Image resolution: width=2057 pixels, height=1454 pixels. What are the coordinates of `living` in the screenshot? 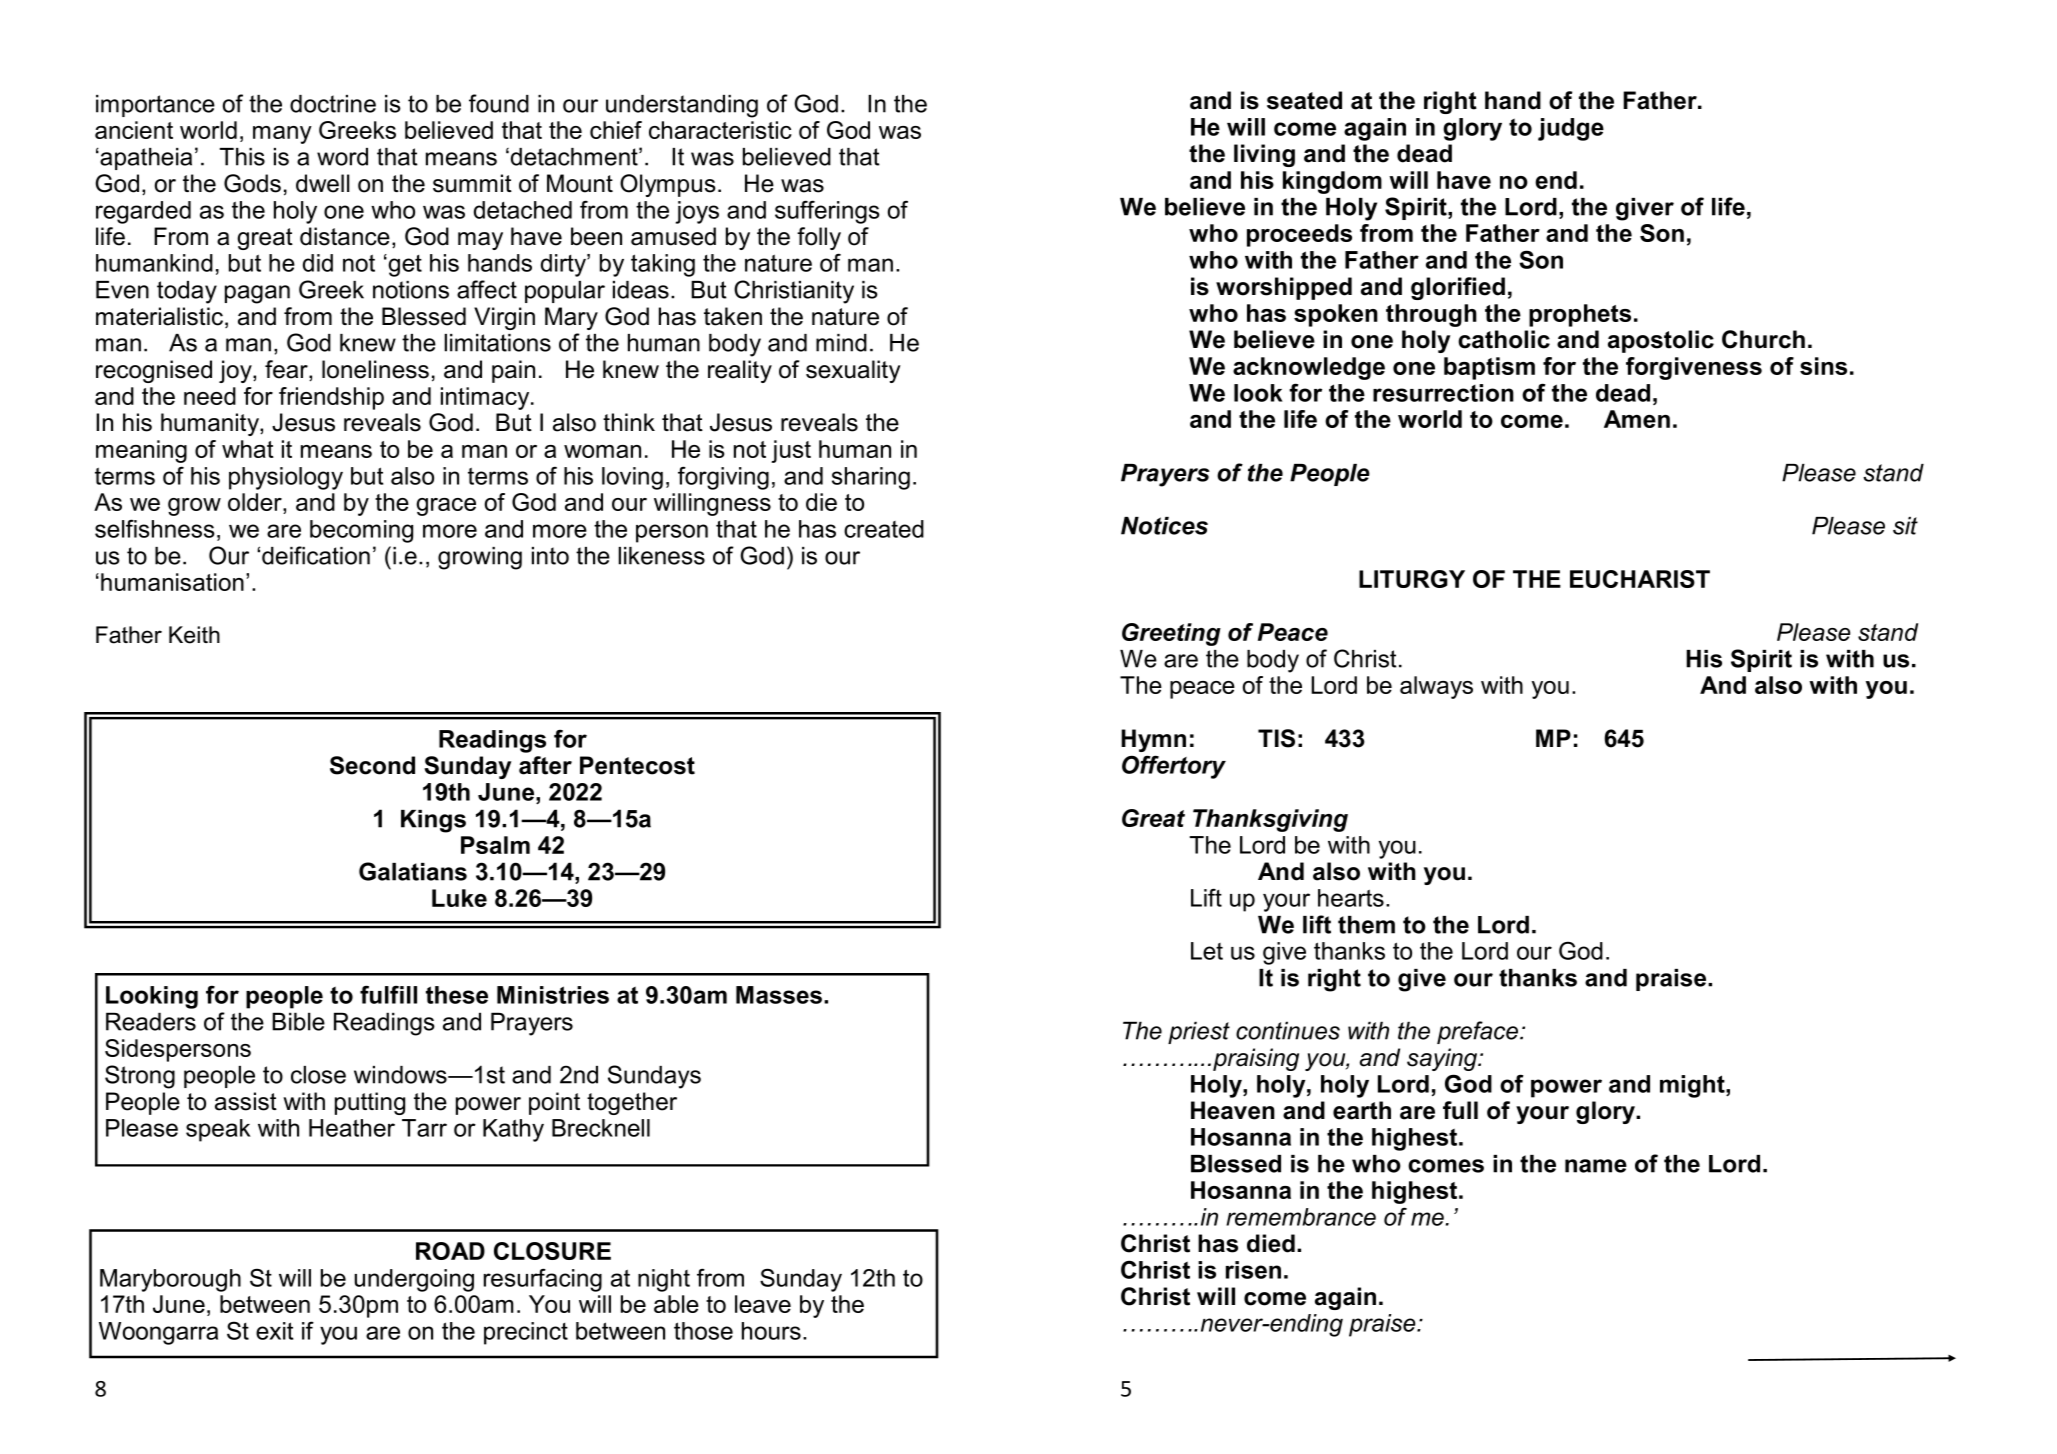 It's located at (1264, 155).
